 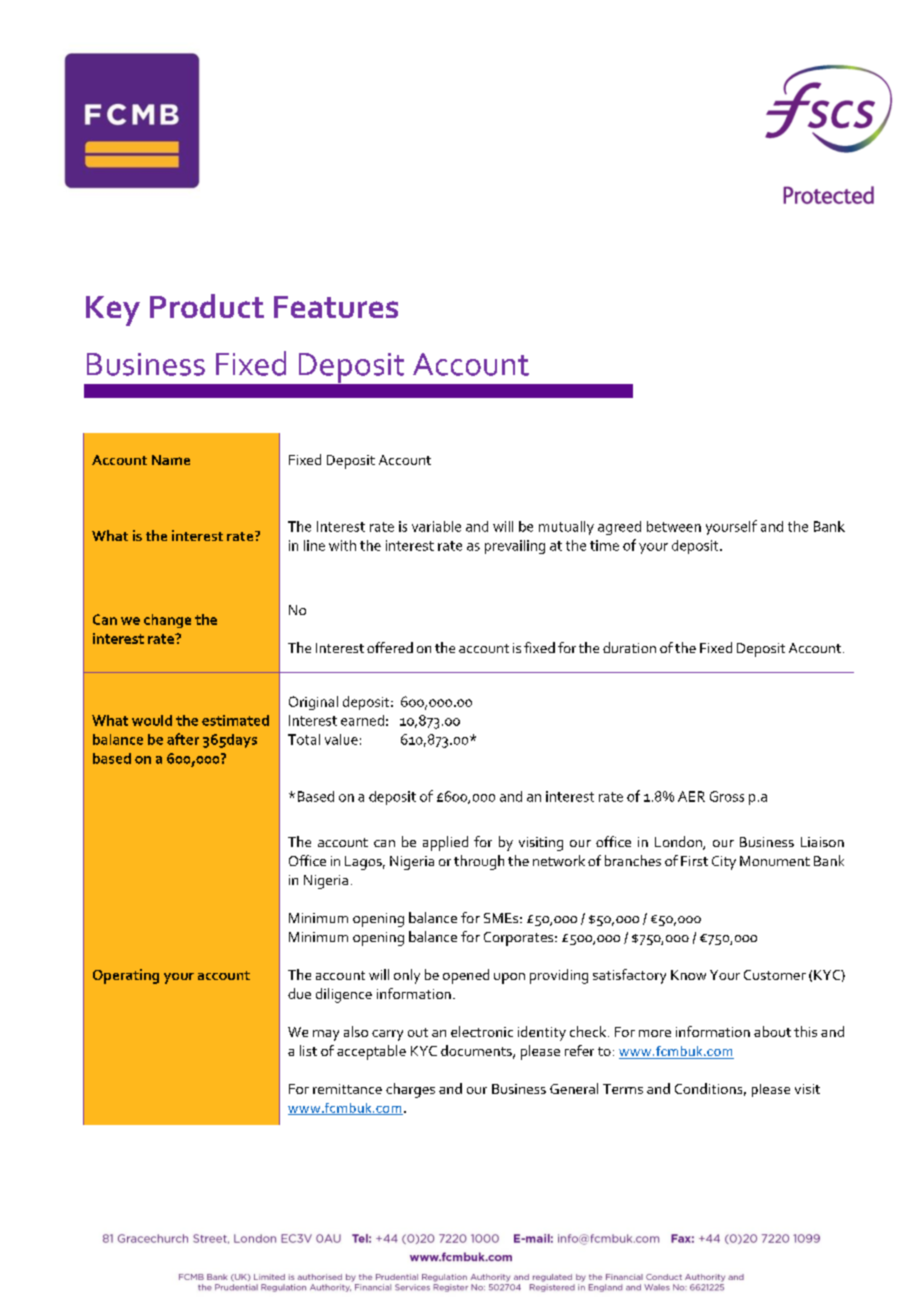 What do you see at coordinates (336, 307) in the screenshot?
I see `Features` at bounding box center [336, 307].
